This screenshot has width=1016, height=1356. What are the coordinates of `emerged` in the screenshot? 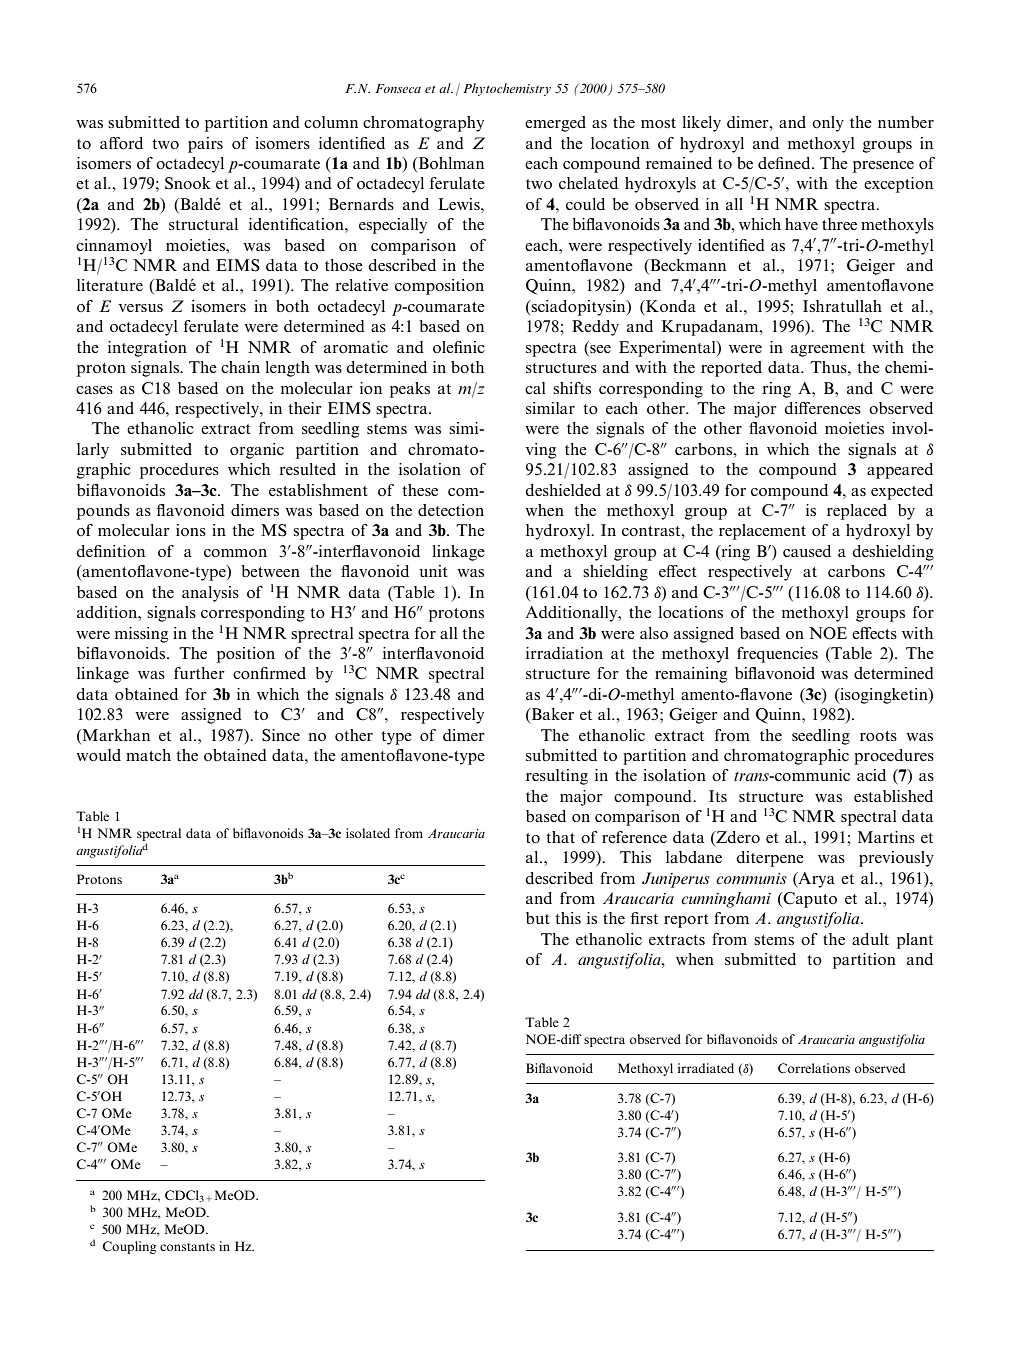 It's located at (555, 124).
